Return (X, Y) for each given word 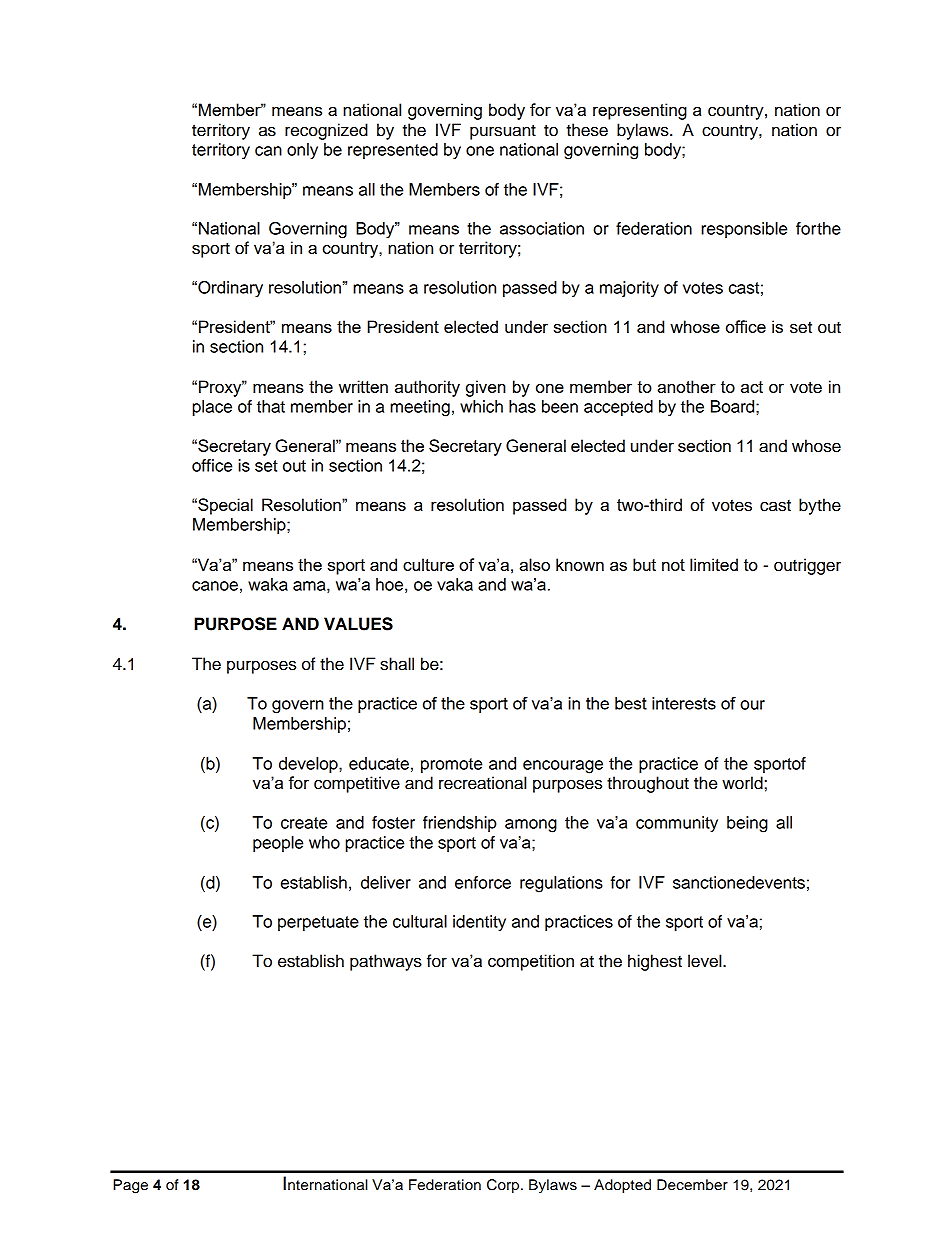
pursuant (503, 132)
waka (268, 584)
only (302, 151)
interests (684, 703)
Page (130, 1186)
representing (640, 111)
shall (397, 664)
